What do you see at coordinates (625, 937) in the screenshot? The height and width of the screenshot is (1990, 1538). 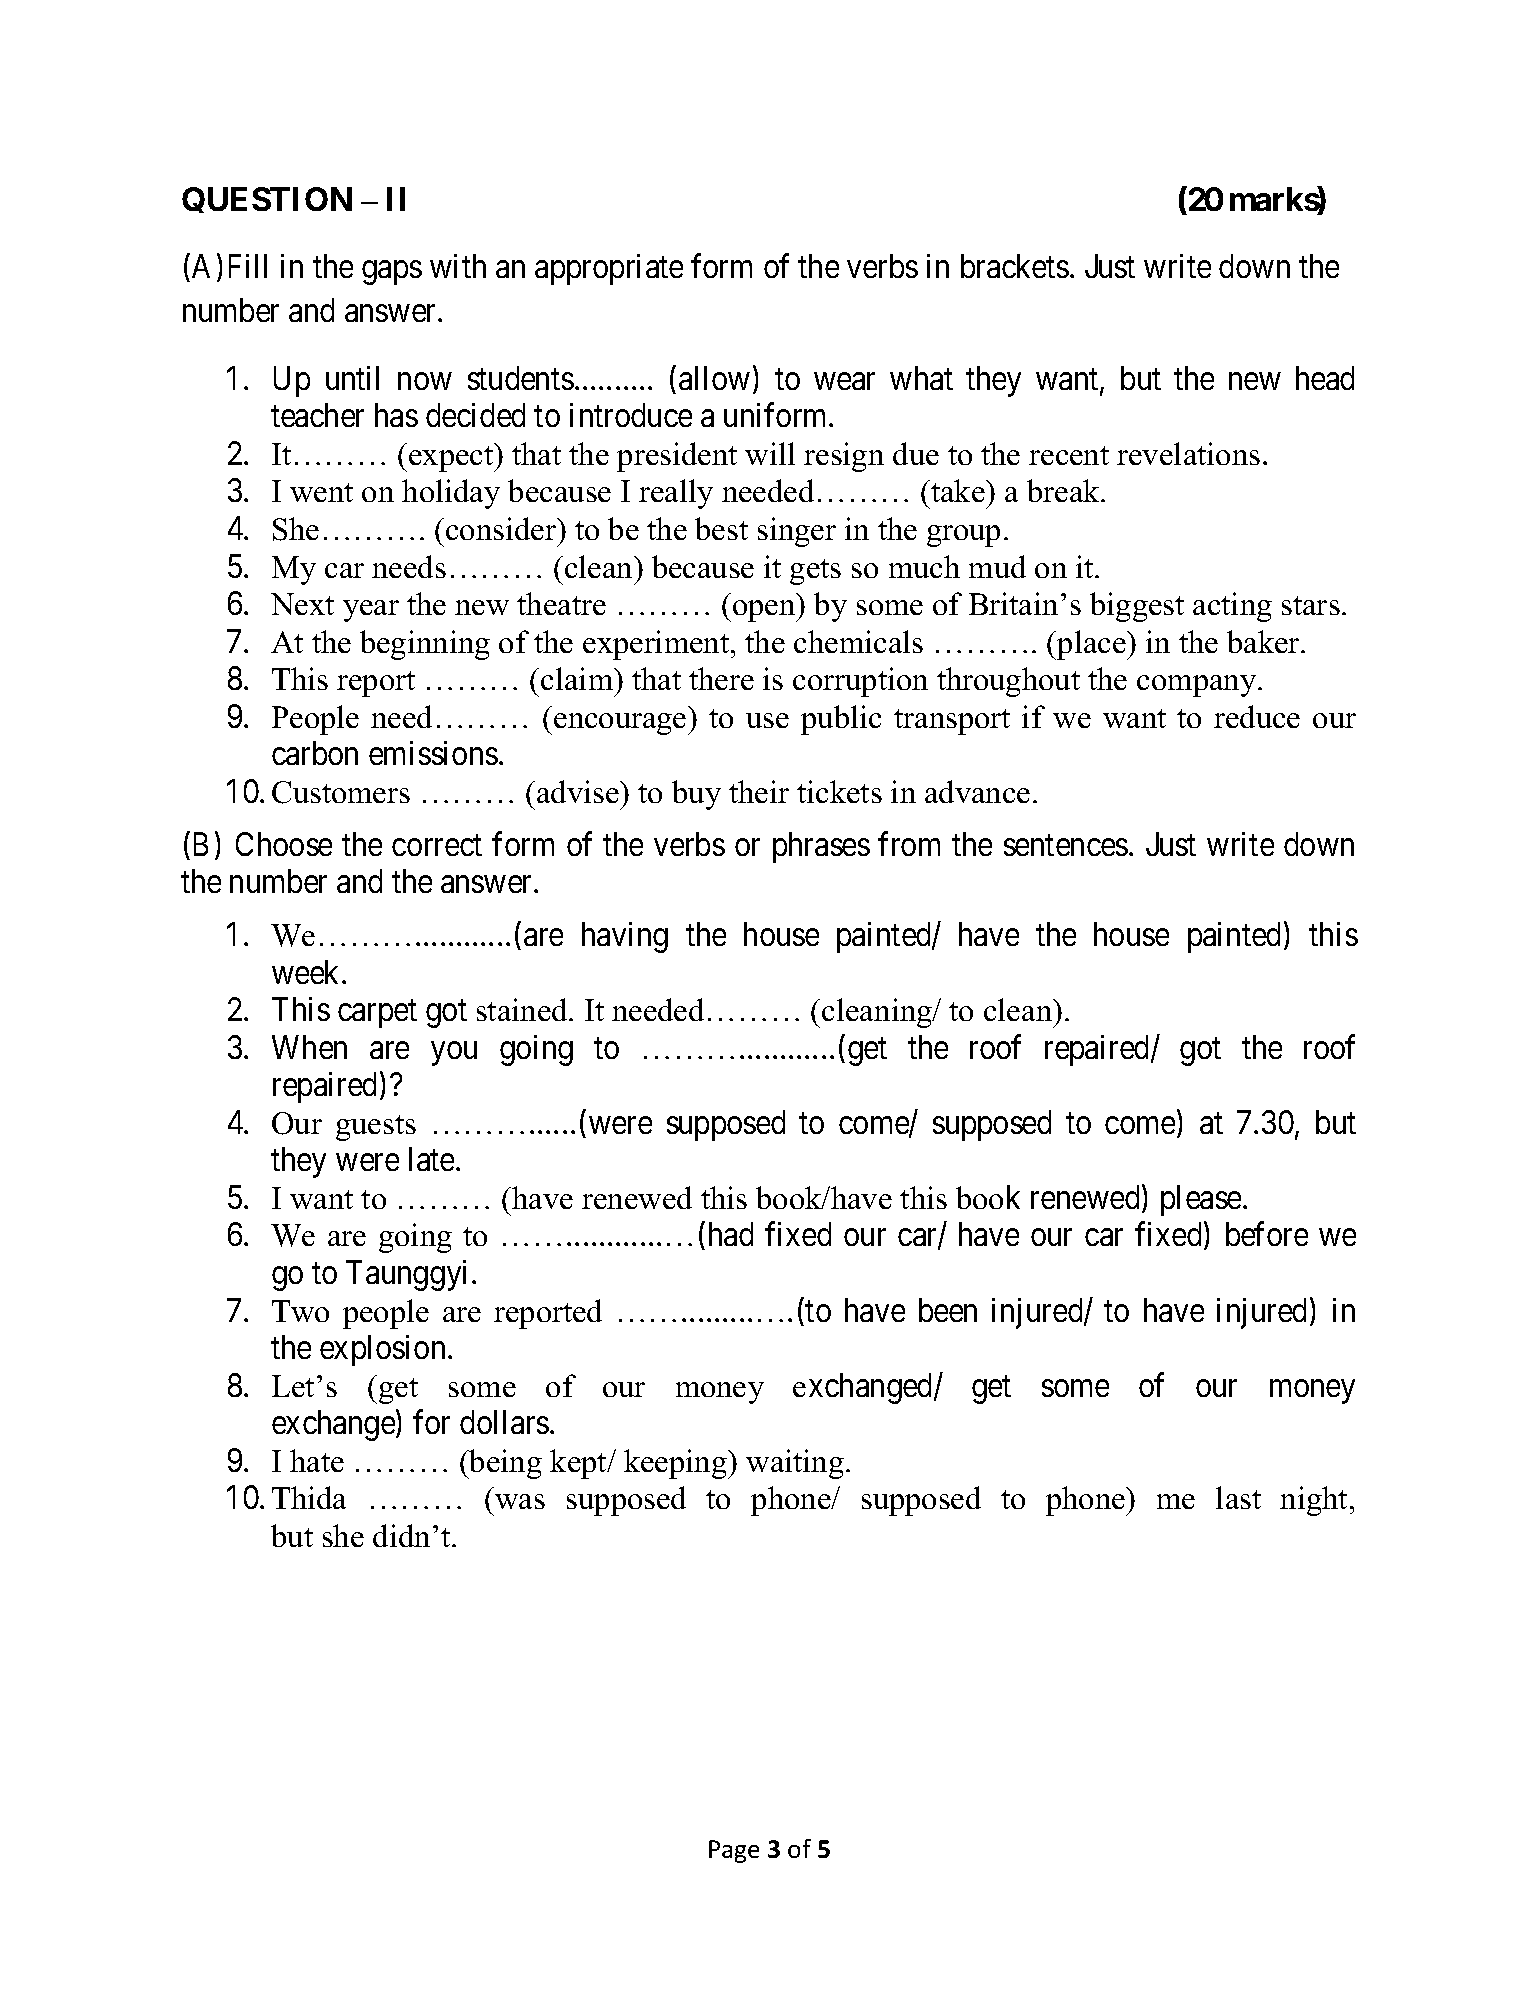 I see `having` at bounding box center [625, 937].
